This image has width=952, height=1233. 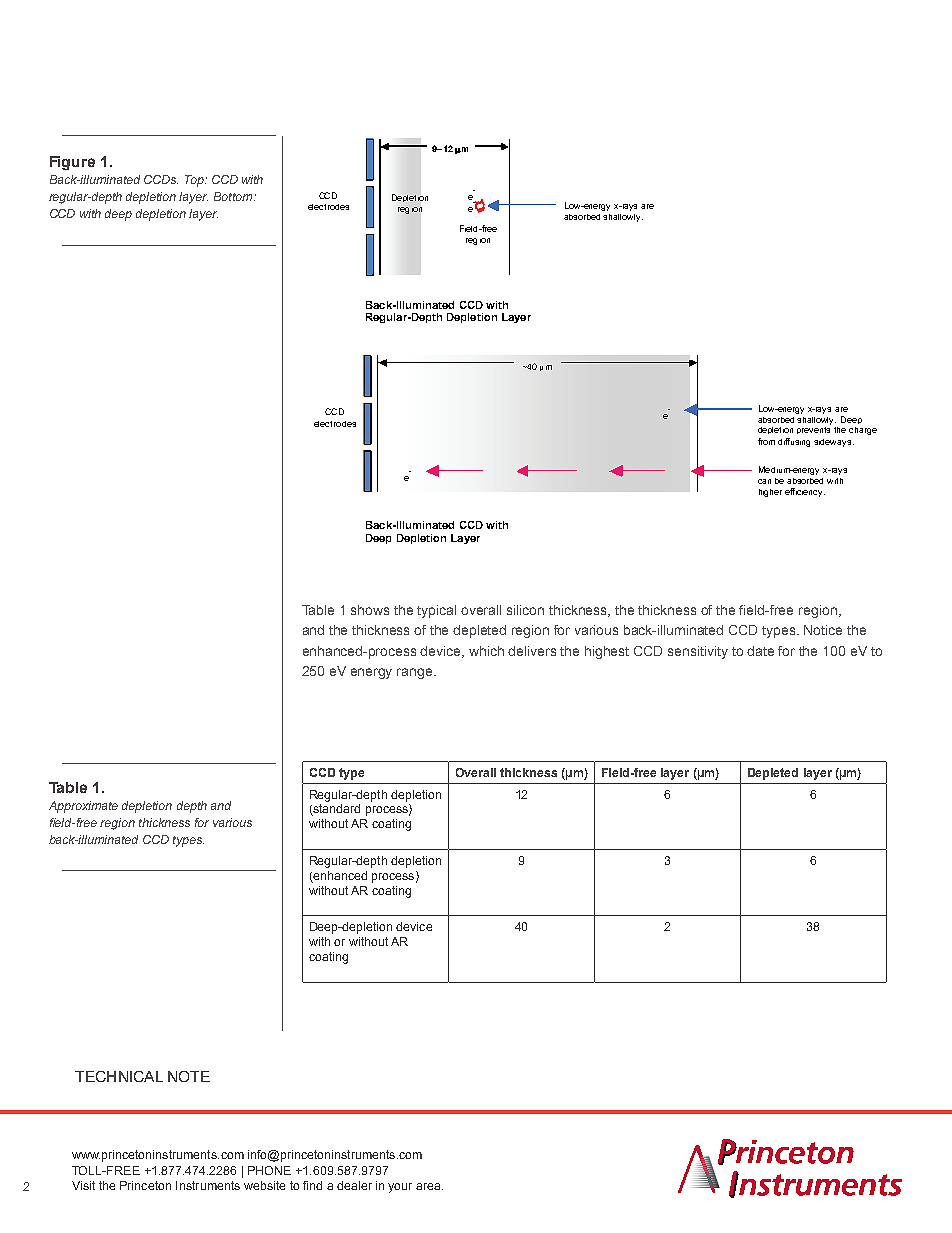 What do you see at coordinates (813, 430) in the image?
I see `prevents` at bounding box center [813, 430].
